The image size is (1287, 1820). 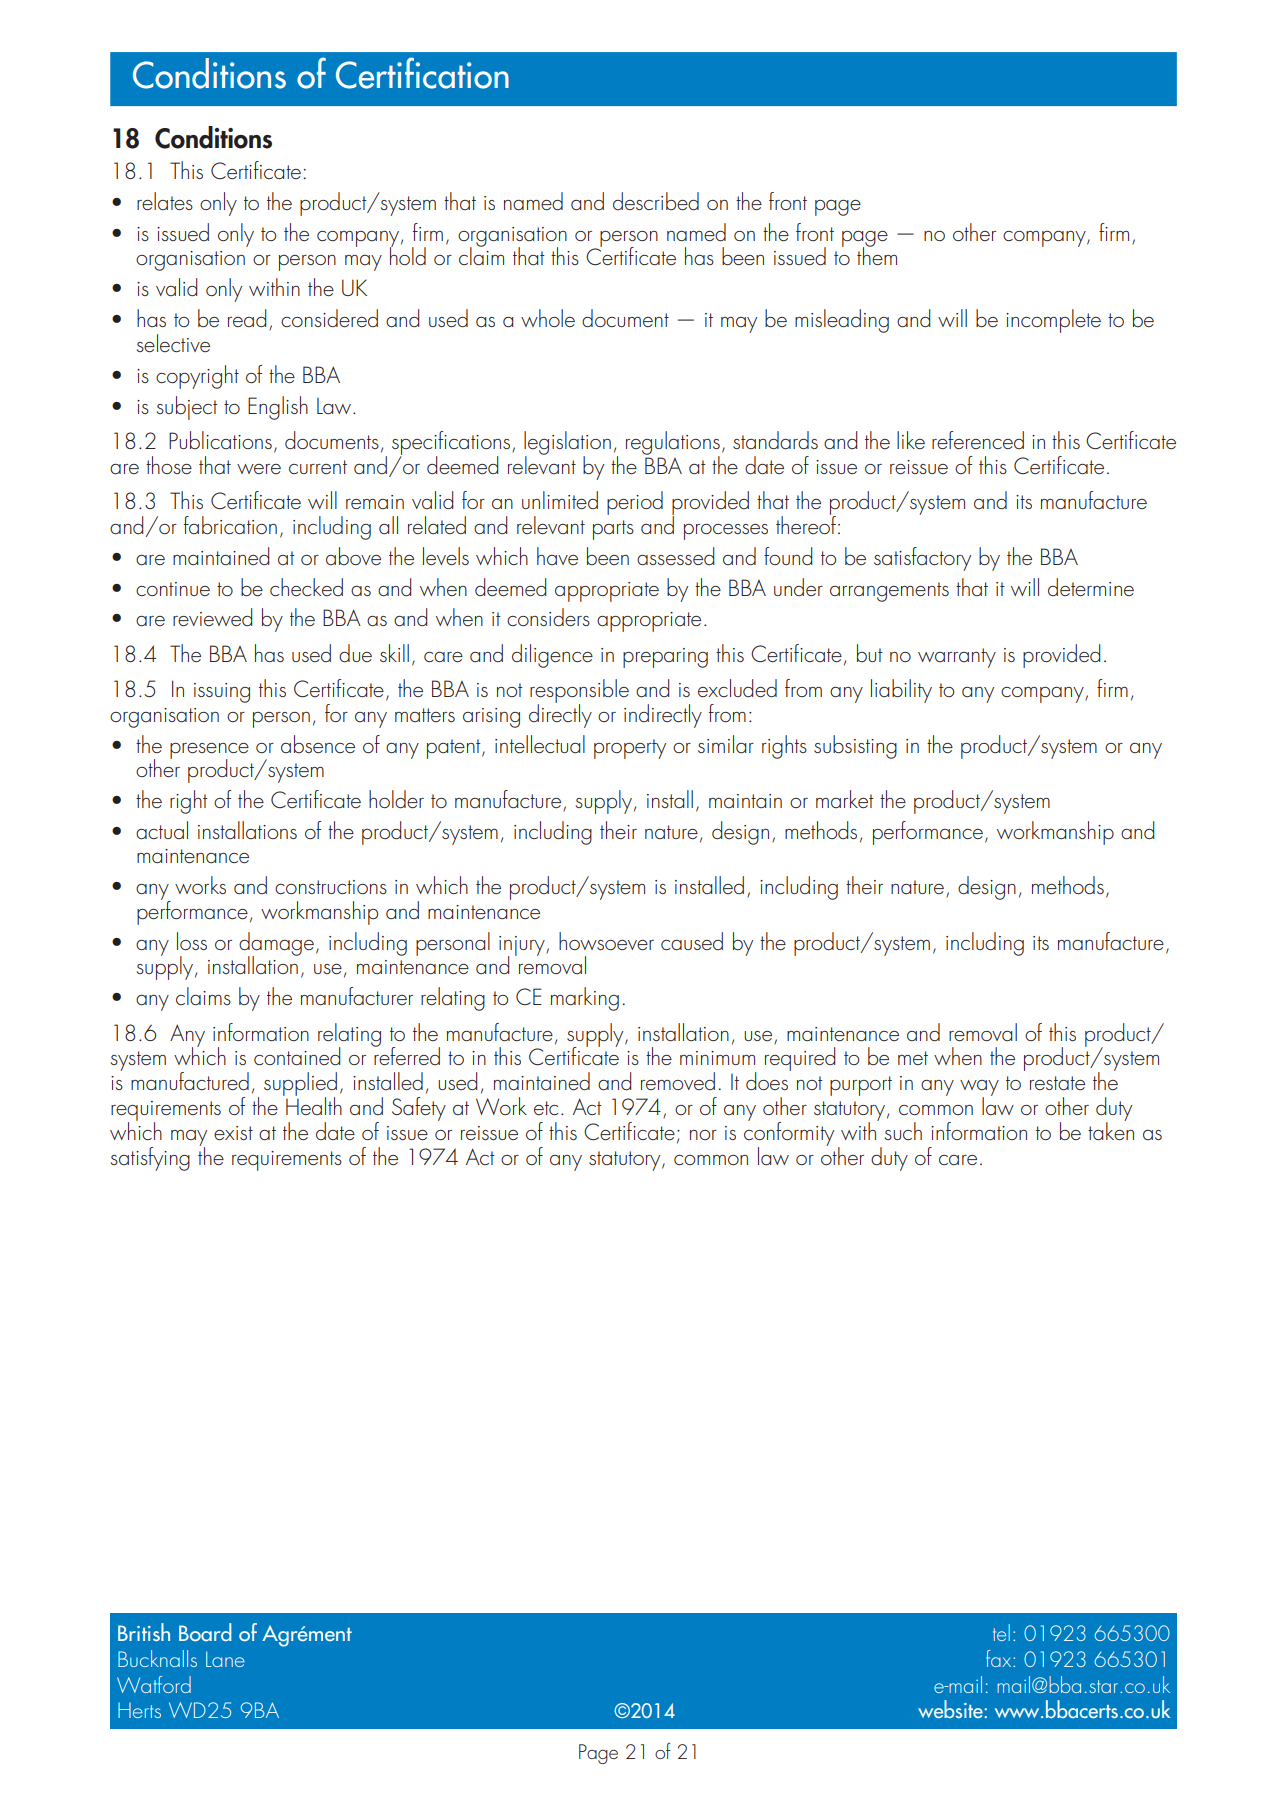 I want to click on them, so click(x=877, y=255).
